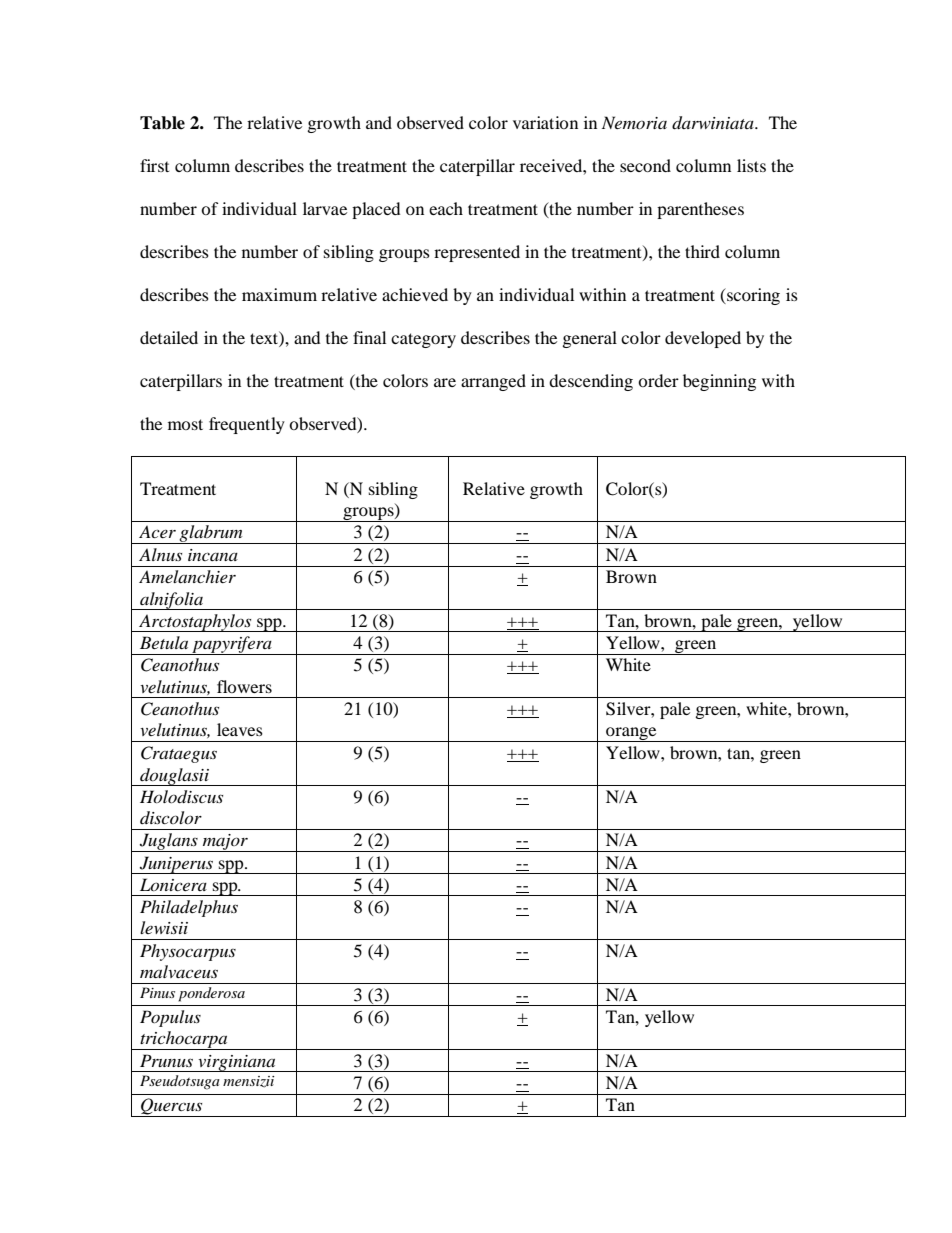 The image size is (952, 1233). I want to click on frequently, so click(247, 425).
